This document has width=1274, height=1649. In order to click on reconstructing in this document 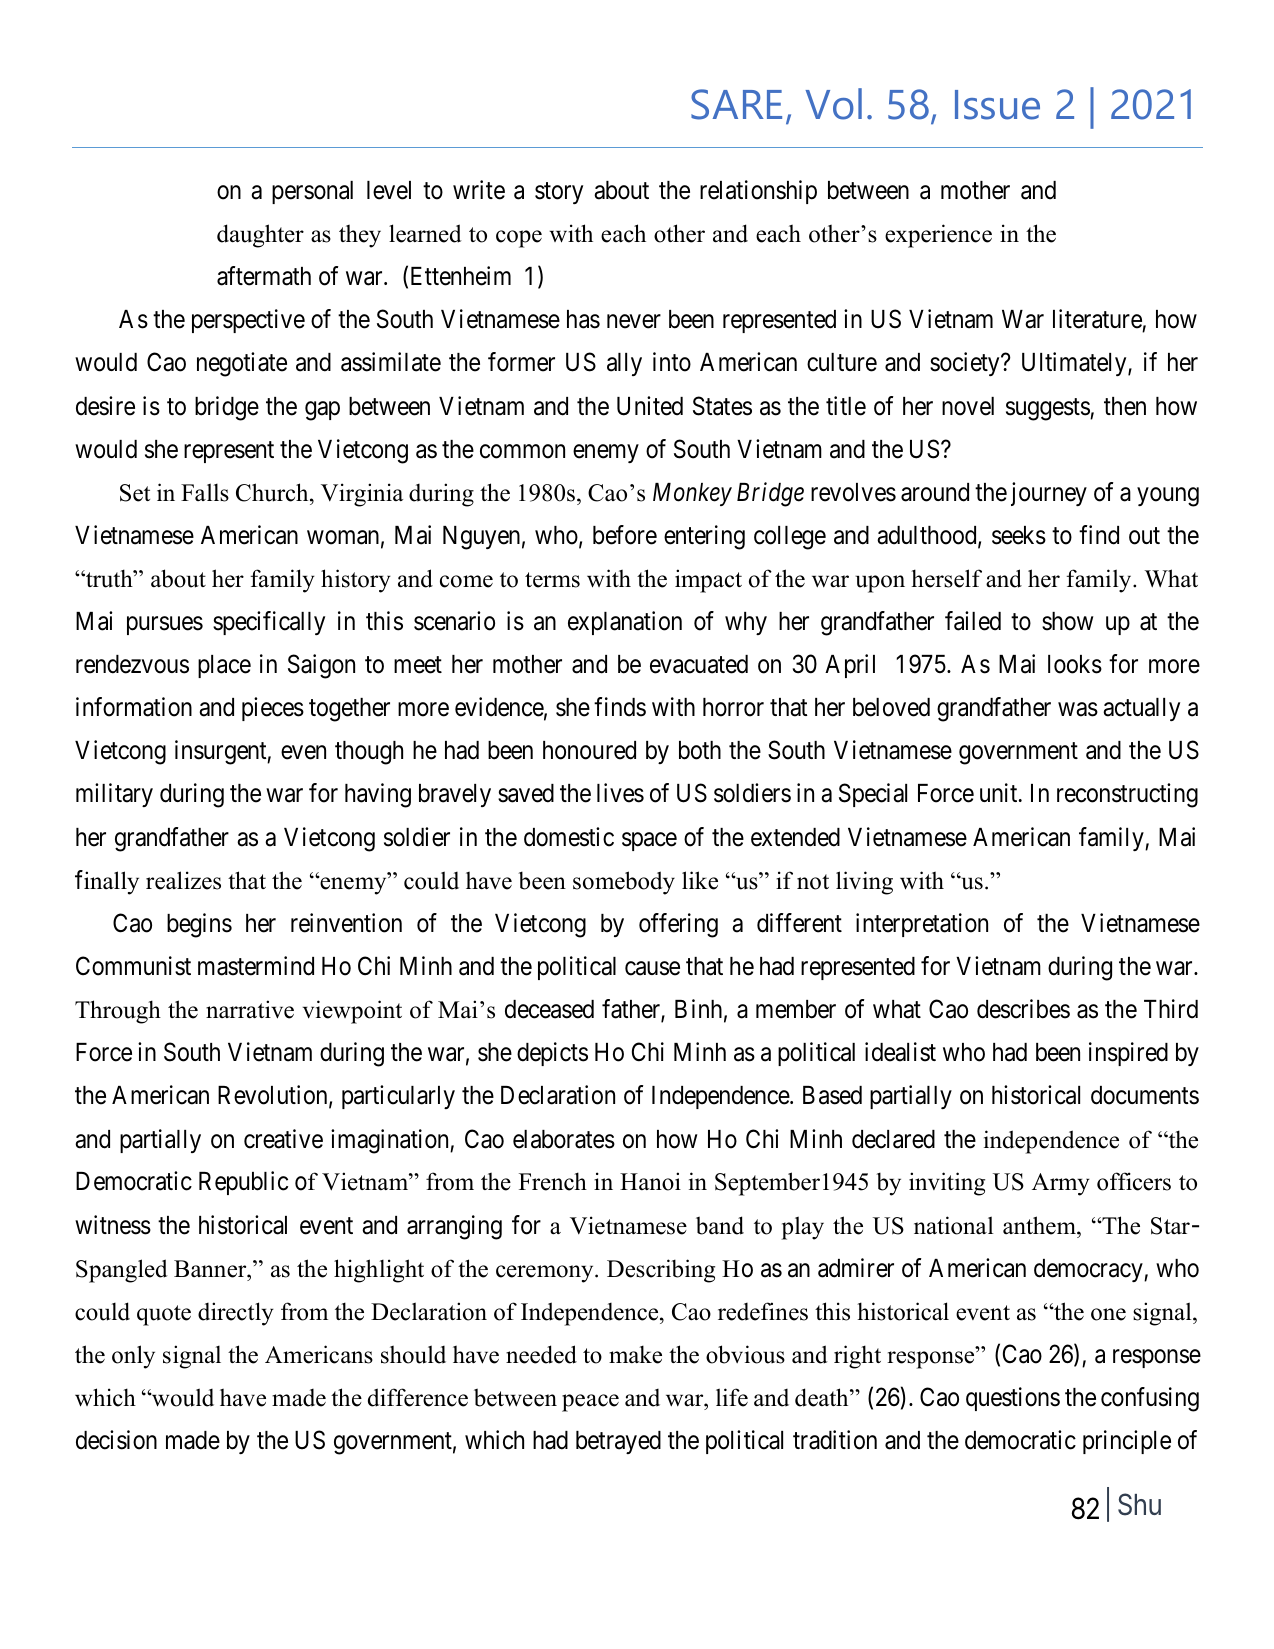, I will do `click(1127, 795)`.
